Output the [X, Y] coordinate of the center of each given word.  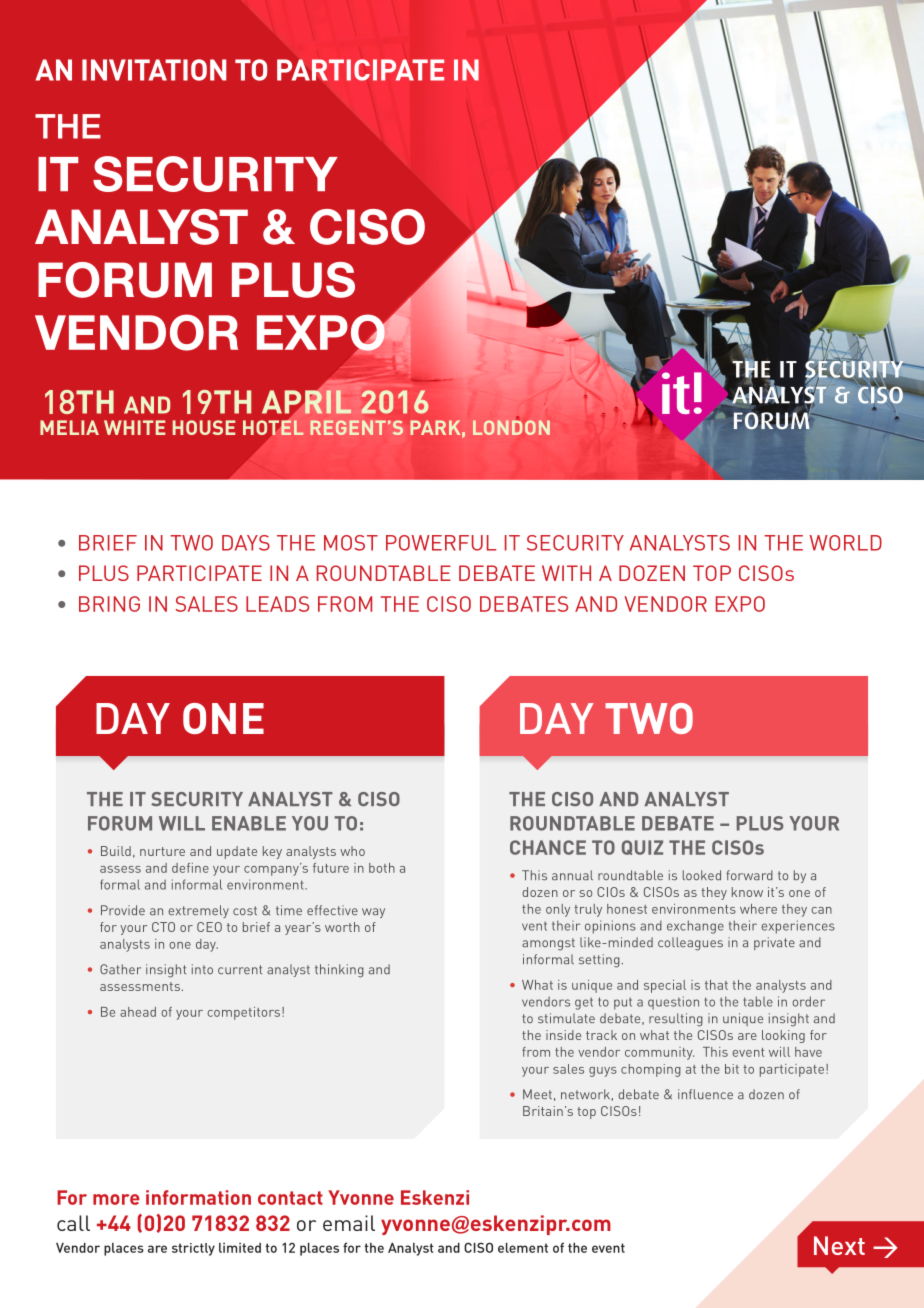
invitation [154, 70]
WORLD [846, 543]
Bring [109, 604]
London [511, 427]
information [198, 1197]
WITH [566, 573]
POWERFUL [441, 543]
